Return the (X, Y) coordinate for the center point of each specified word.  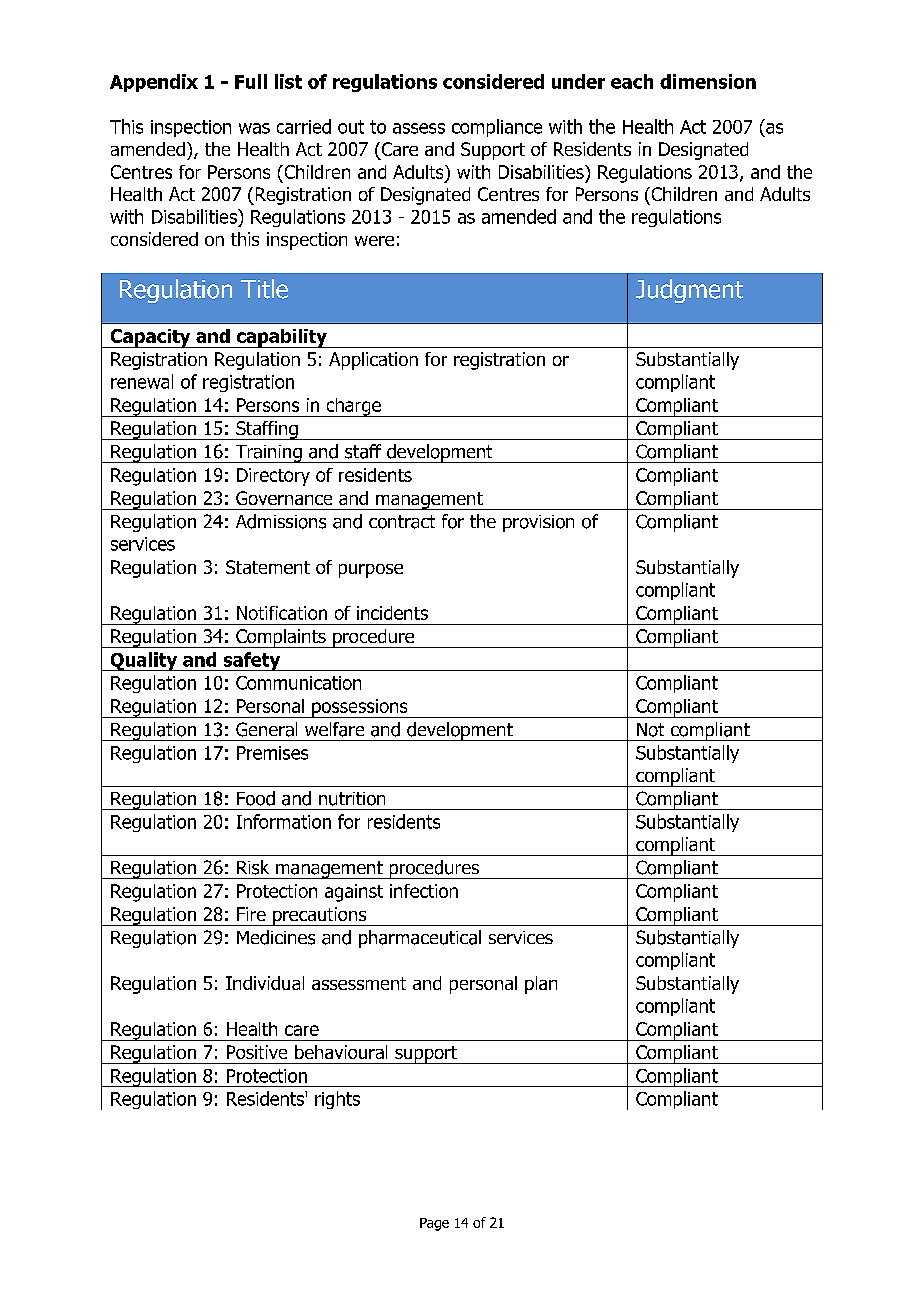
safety (252, 661)
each (632, 81)
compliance (497, 128)
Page (434, 1224)
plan (541, 985)
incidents (392, 613)
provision (538, 523)
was (254, 128)
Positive (257, 1052)
